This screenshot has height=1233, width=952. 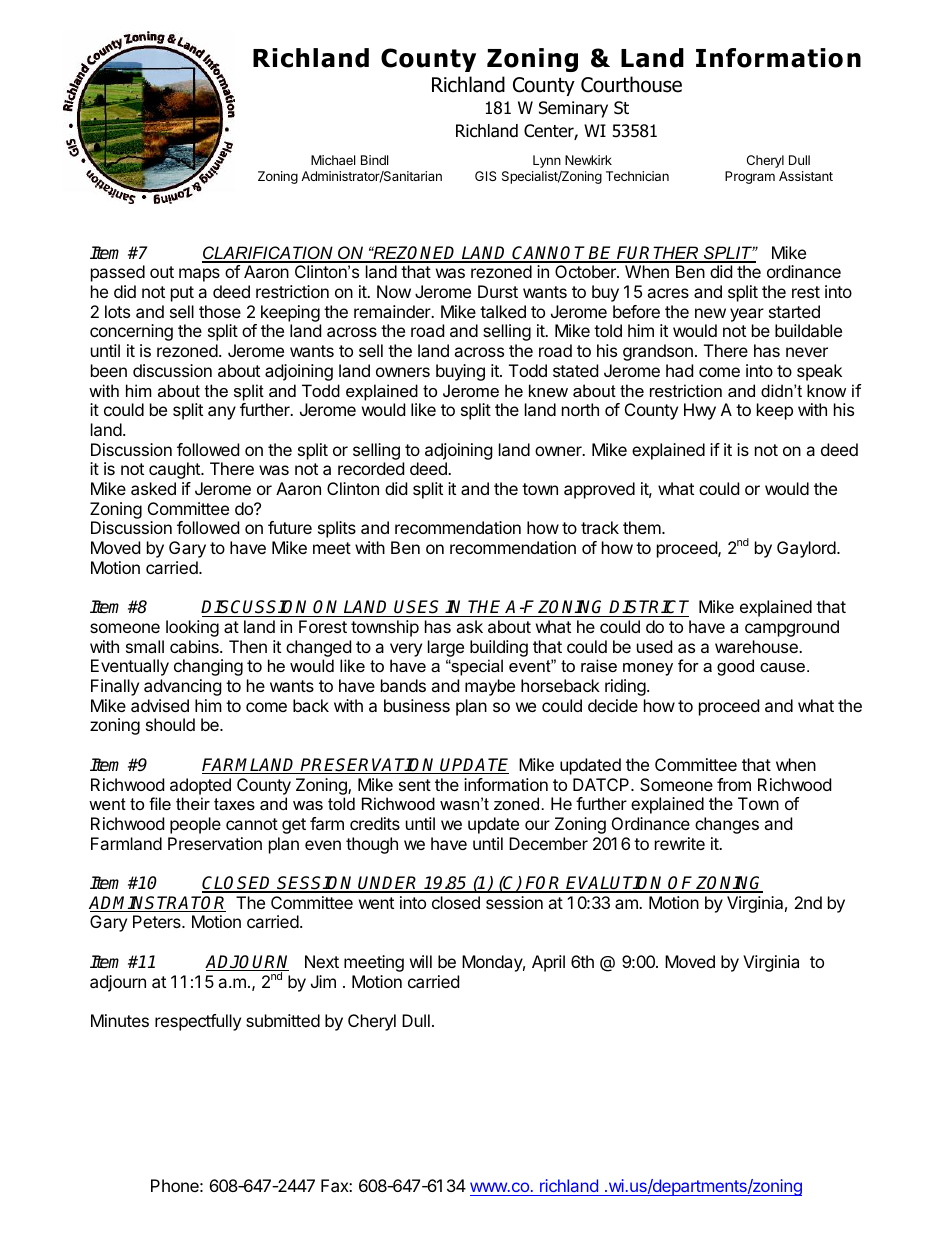 What do you see at coordinates (750, 177) in the screenshot?
I see `Program` at bounding box center [750, 177].
